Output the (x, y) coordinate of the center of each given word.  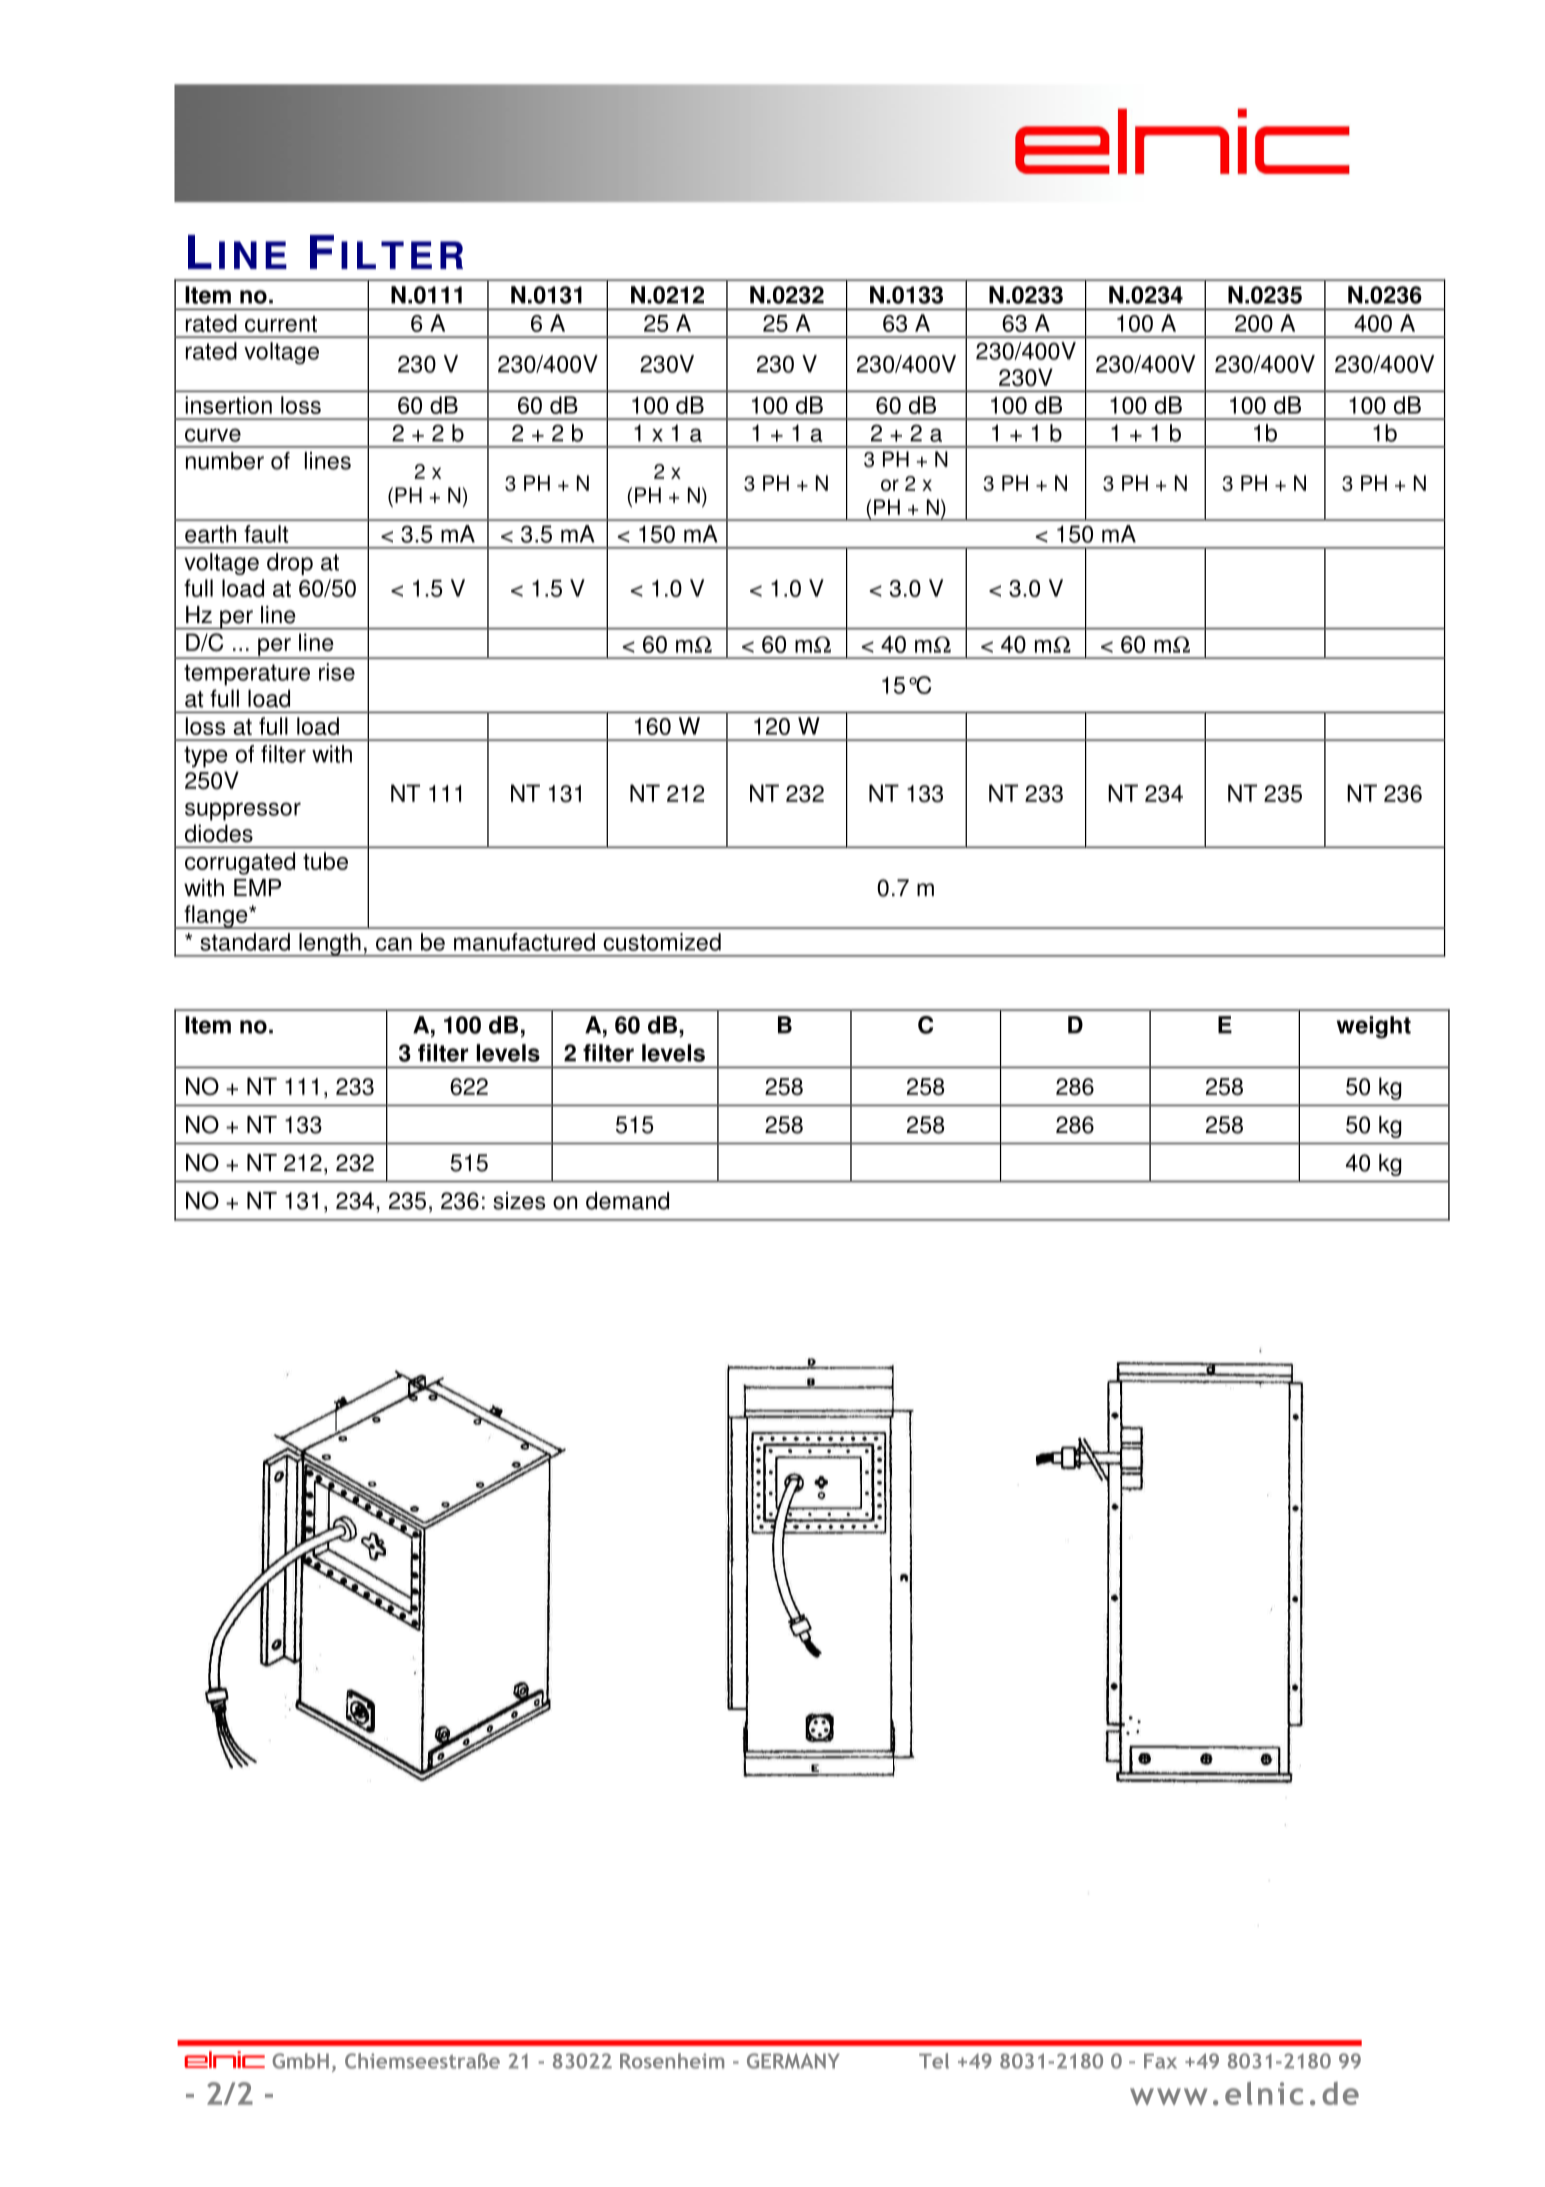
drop (290, 564)
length (330, 945)
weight (1374, 1027)
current (281, 324)
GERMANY (793, 2061)
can (394, 944)
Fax (1160, 2061)
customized (662, 942)
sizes (519, 1201)
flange (216, 917)
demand (627, 1201)
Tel (934, 2061)
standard (245, 942)
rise (337, 672)
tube (325, 861)
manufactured (524, 942)
